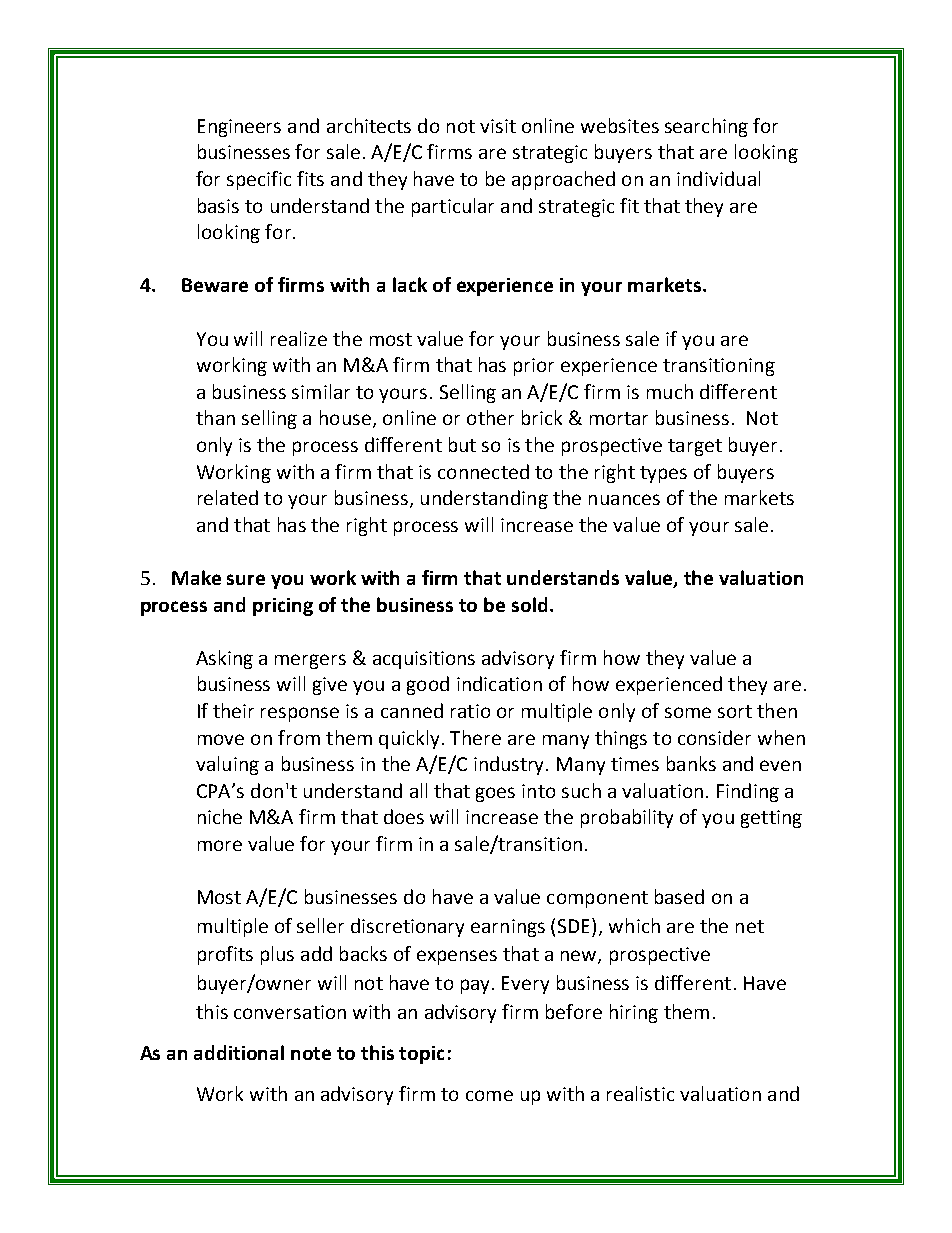  I want to click on additional, so click(239, 1052).
